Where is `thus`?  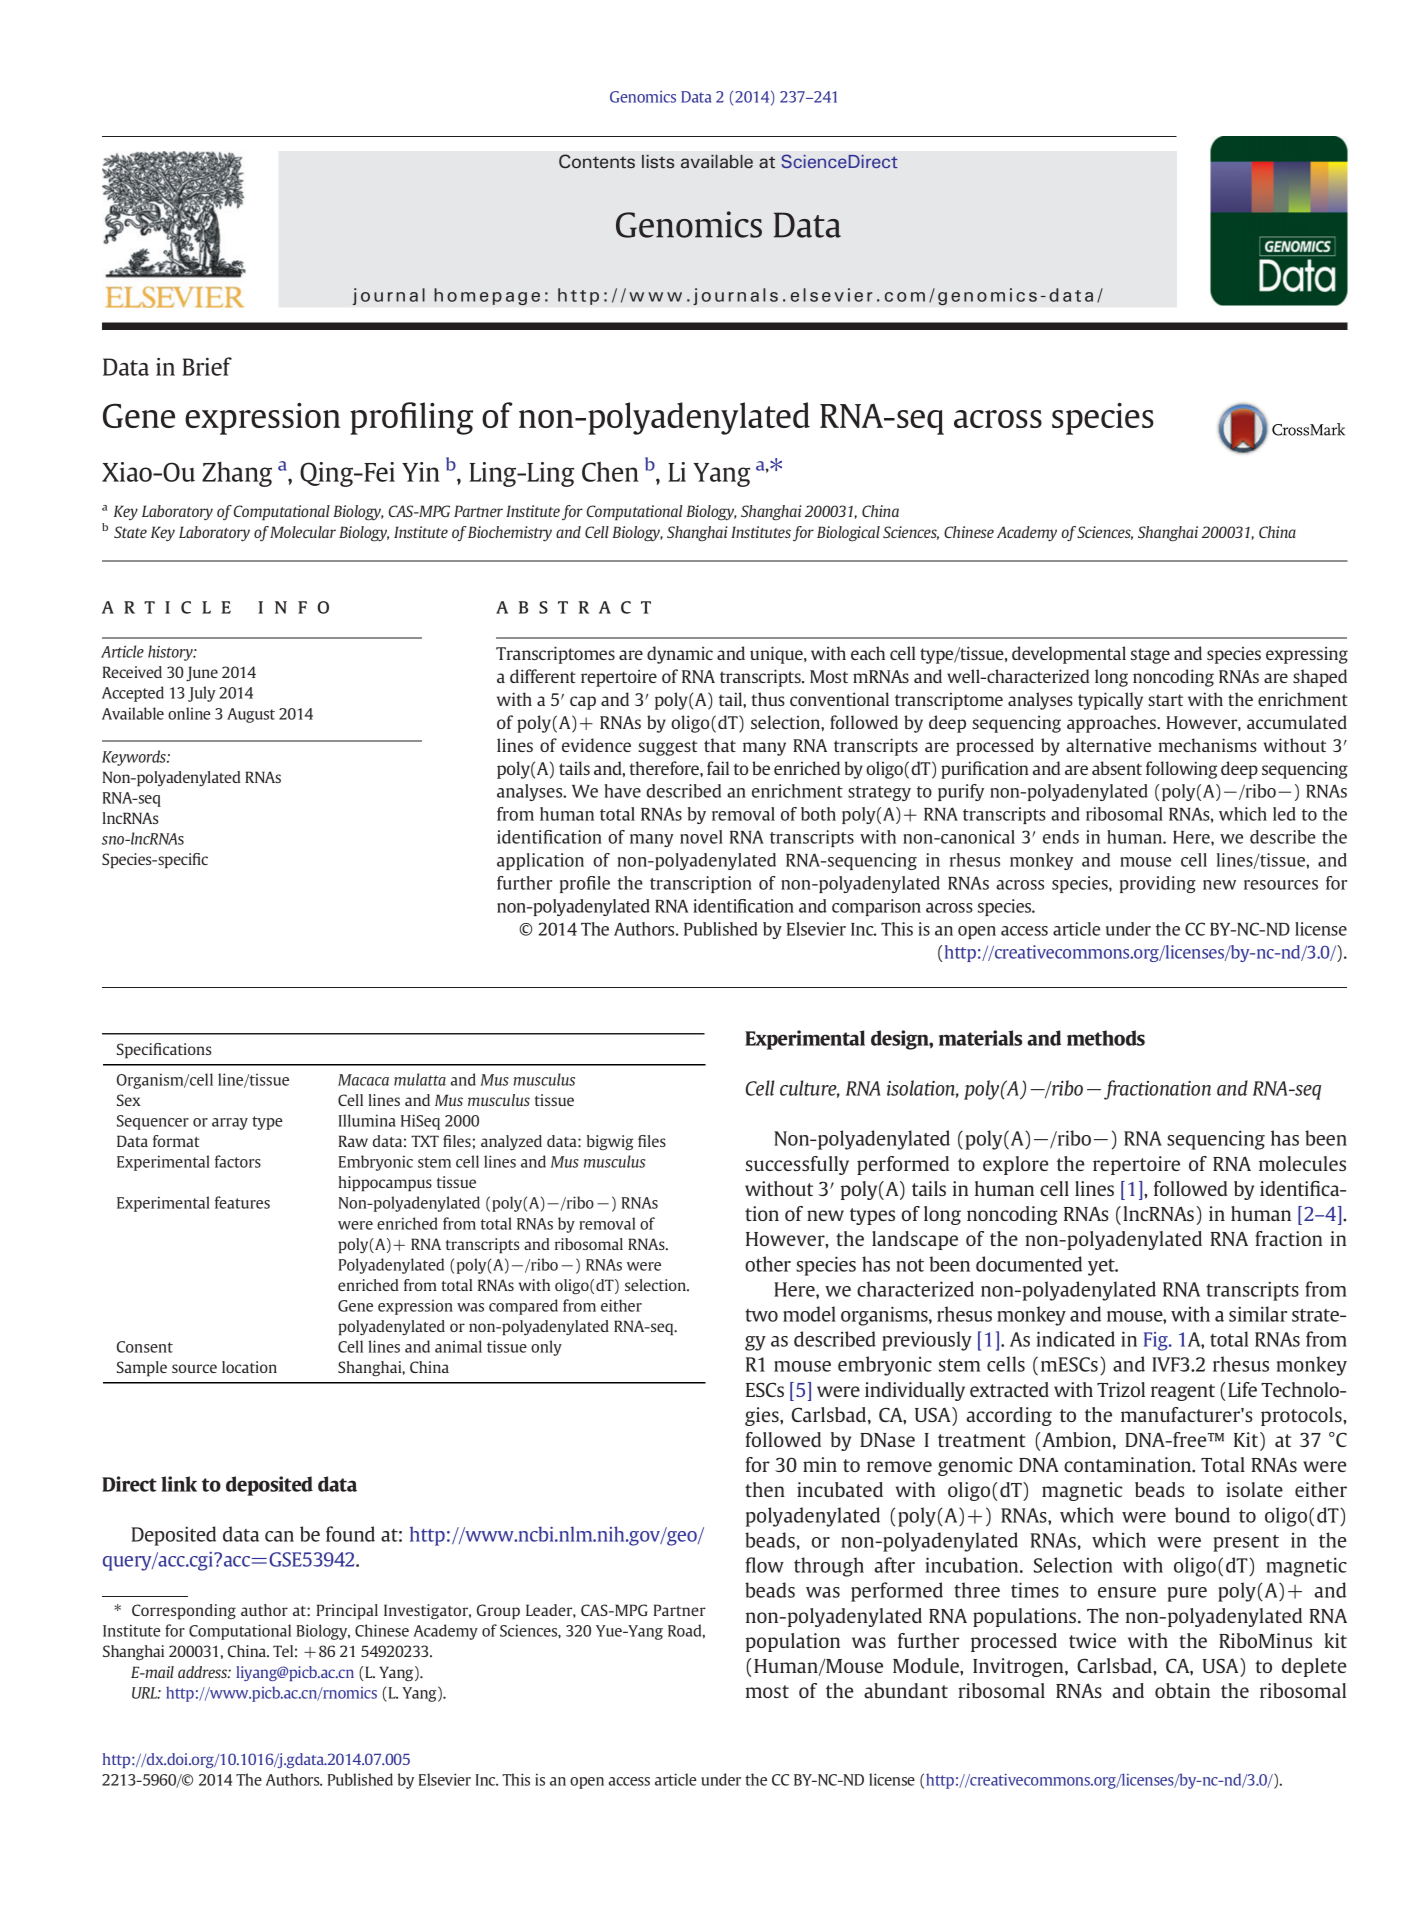 thus is located at coordinates (768, 699).
